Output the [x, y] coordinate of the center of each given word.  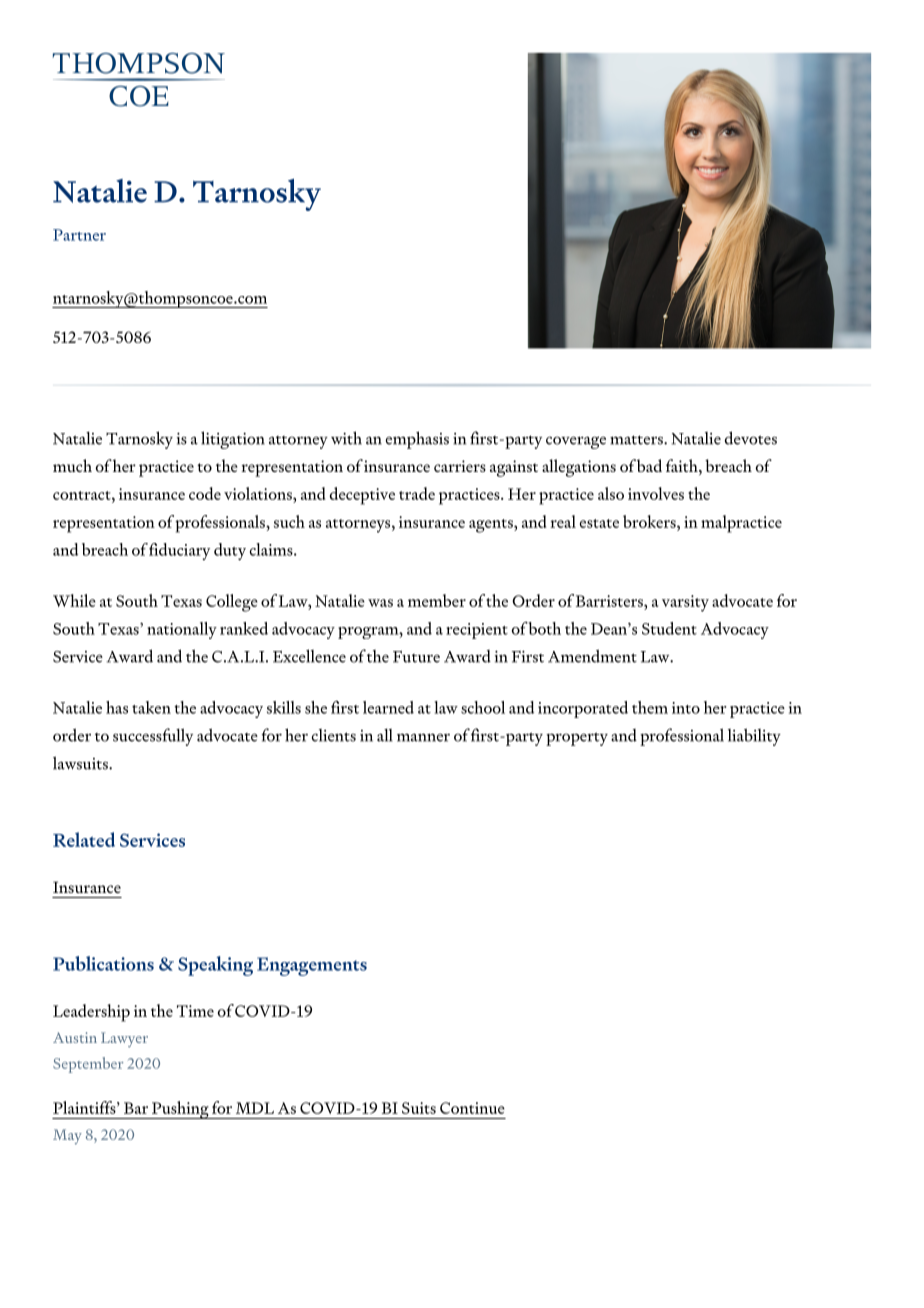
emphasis [417, 440]
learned [388, 707]
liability [754, 737]
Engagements [312, 966]
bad [649, 465]
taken [151, 707]
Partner [79, 235]
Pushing [180, 1110]
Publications [103, 963]
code [205, 493]
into [686, 708]
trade [417, 493]
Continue [472, 1108]
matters [637, 440]
